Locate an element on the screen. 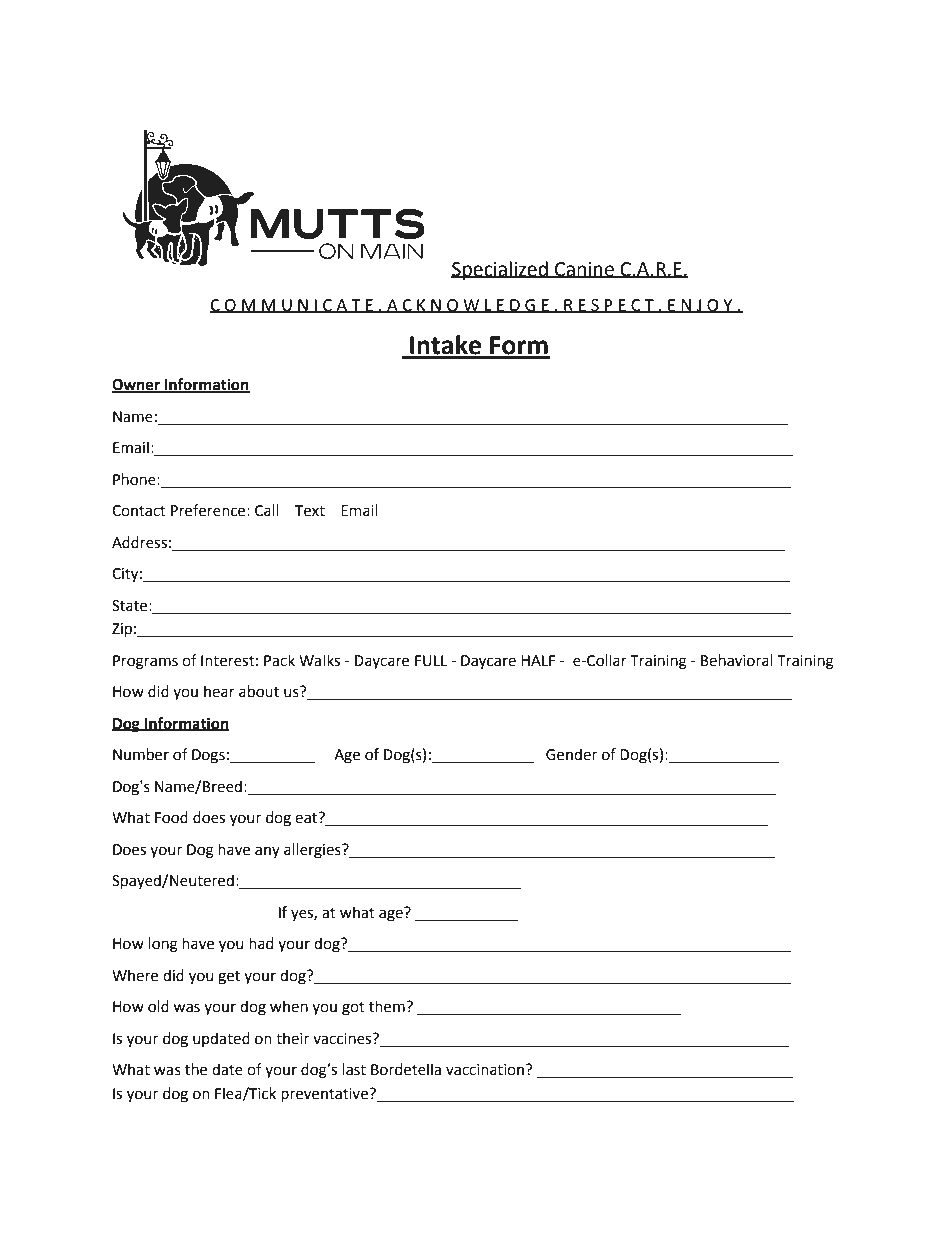 This screenshot has height=1233, width=952. Specialized is located at coordinates (500, 270).
